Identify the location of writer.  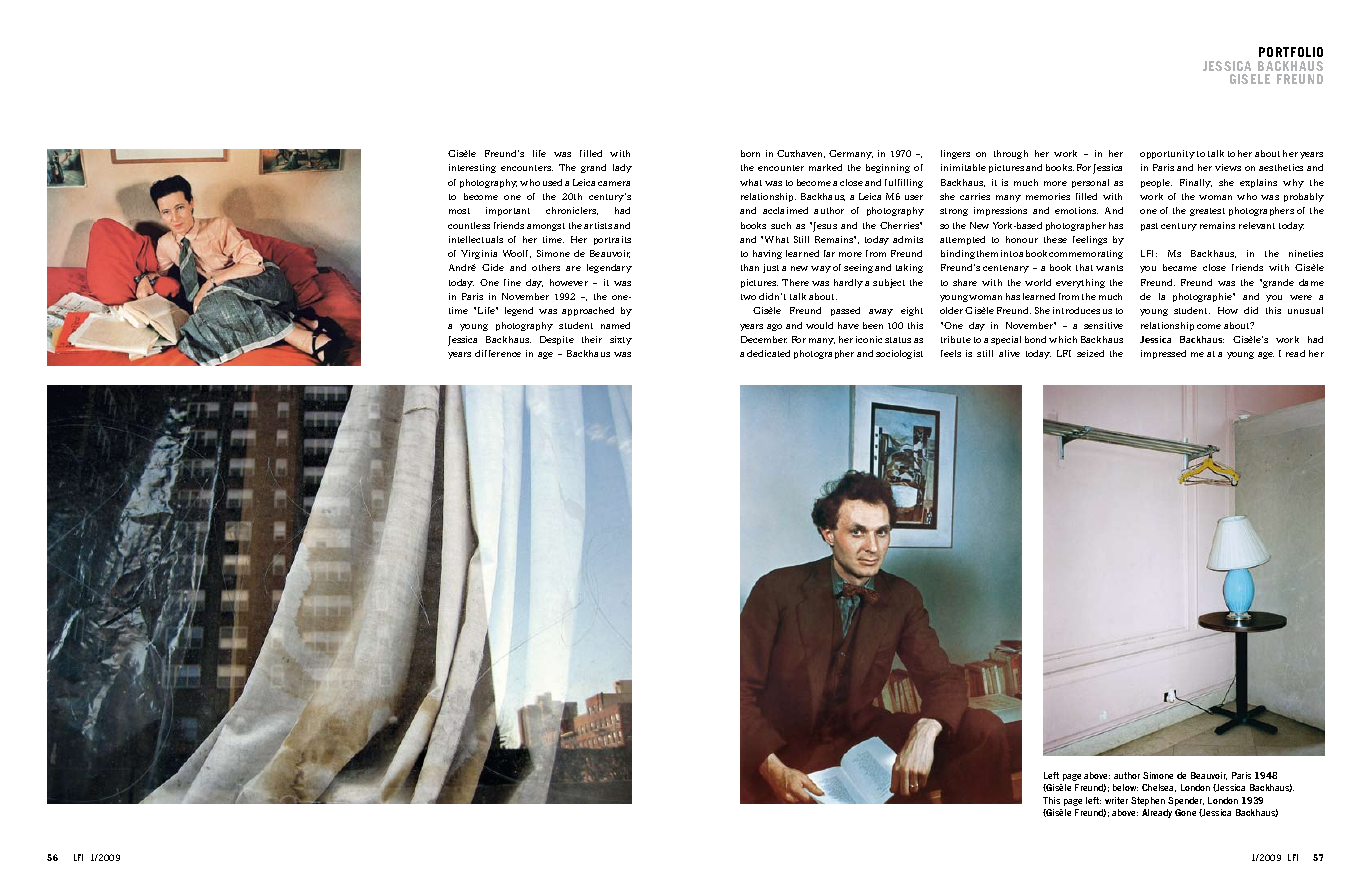
(1116, 800).
